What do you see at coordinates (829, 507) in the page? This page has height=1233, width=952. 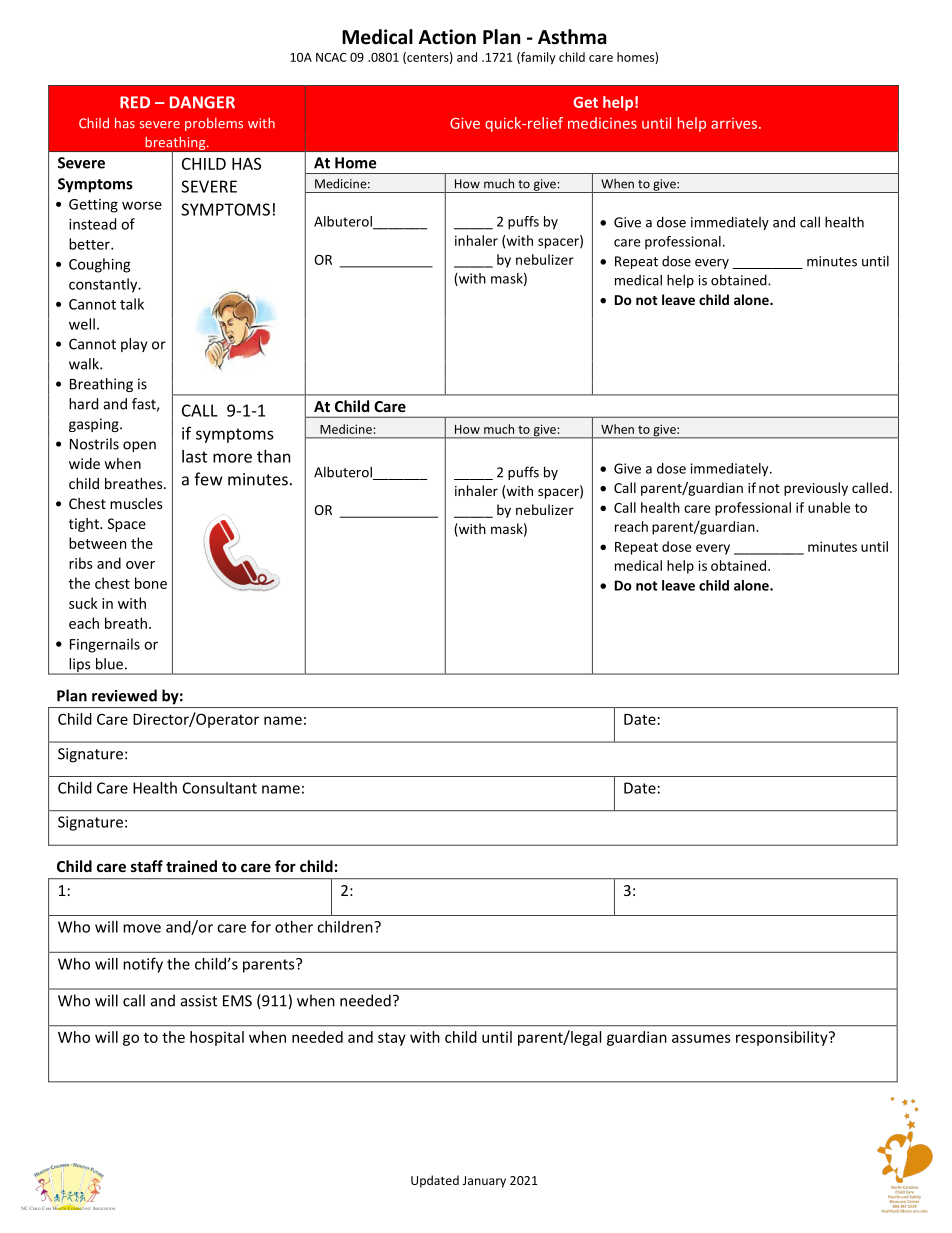 I see `unable` at bounding box center [829, 507].
